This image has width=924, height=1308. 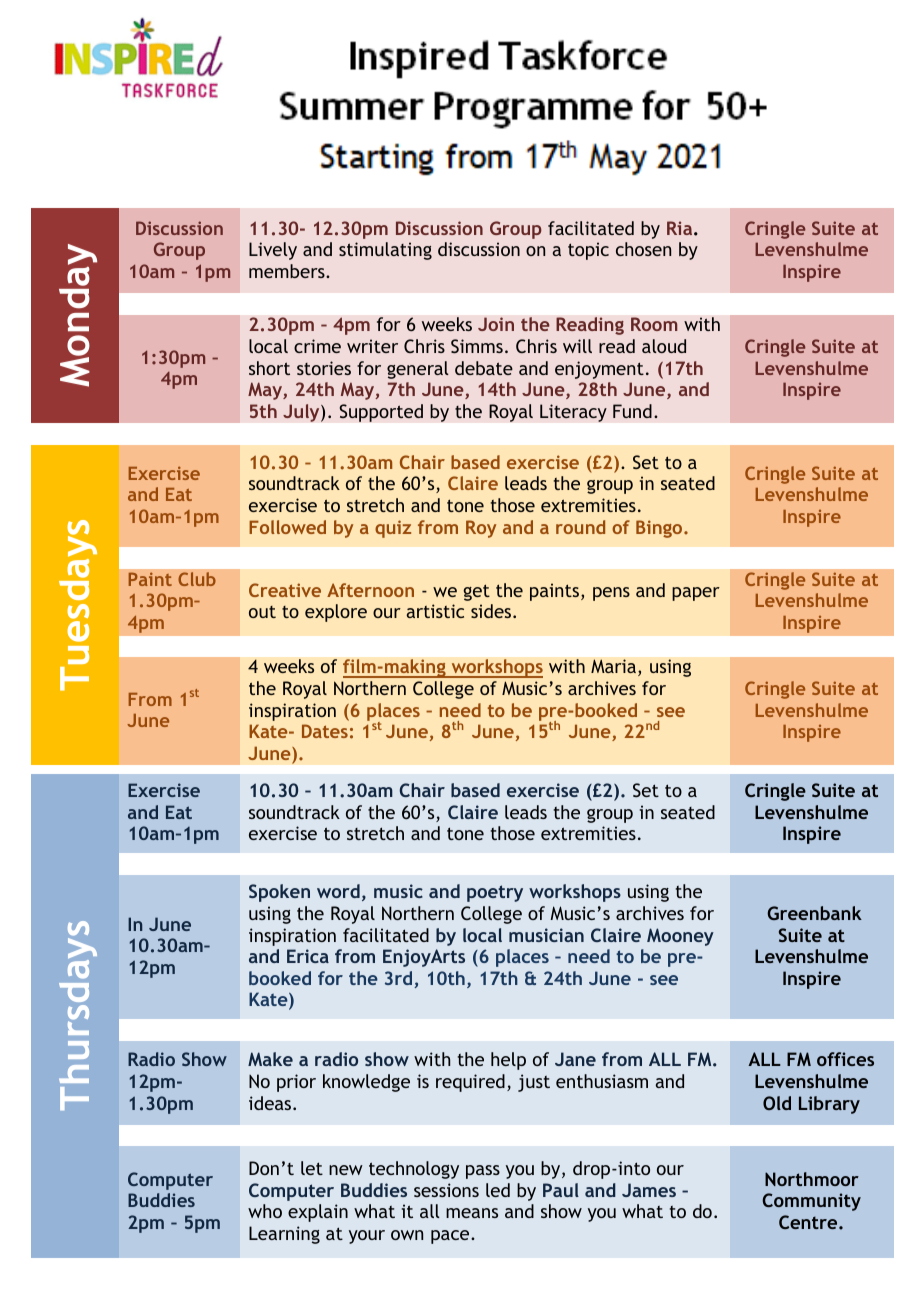 What do you see at coordinates (811, 1202) in the image?
I see `Community` at bounding box center [811, 1202].
